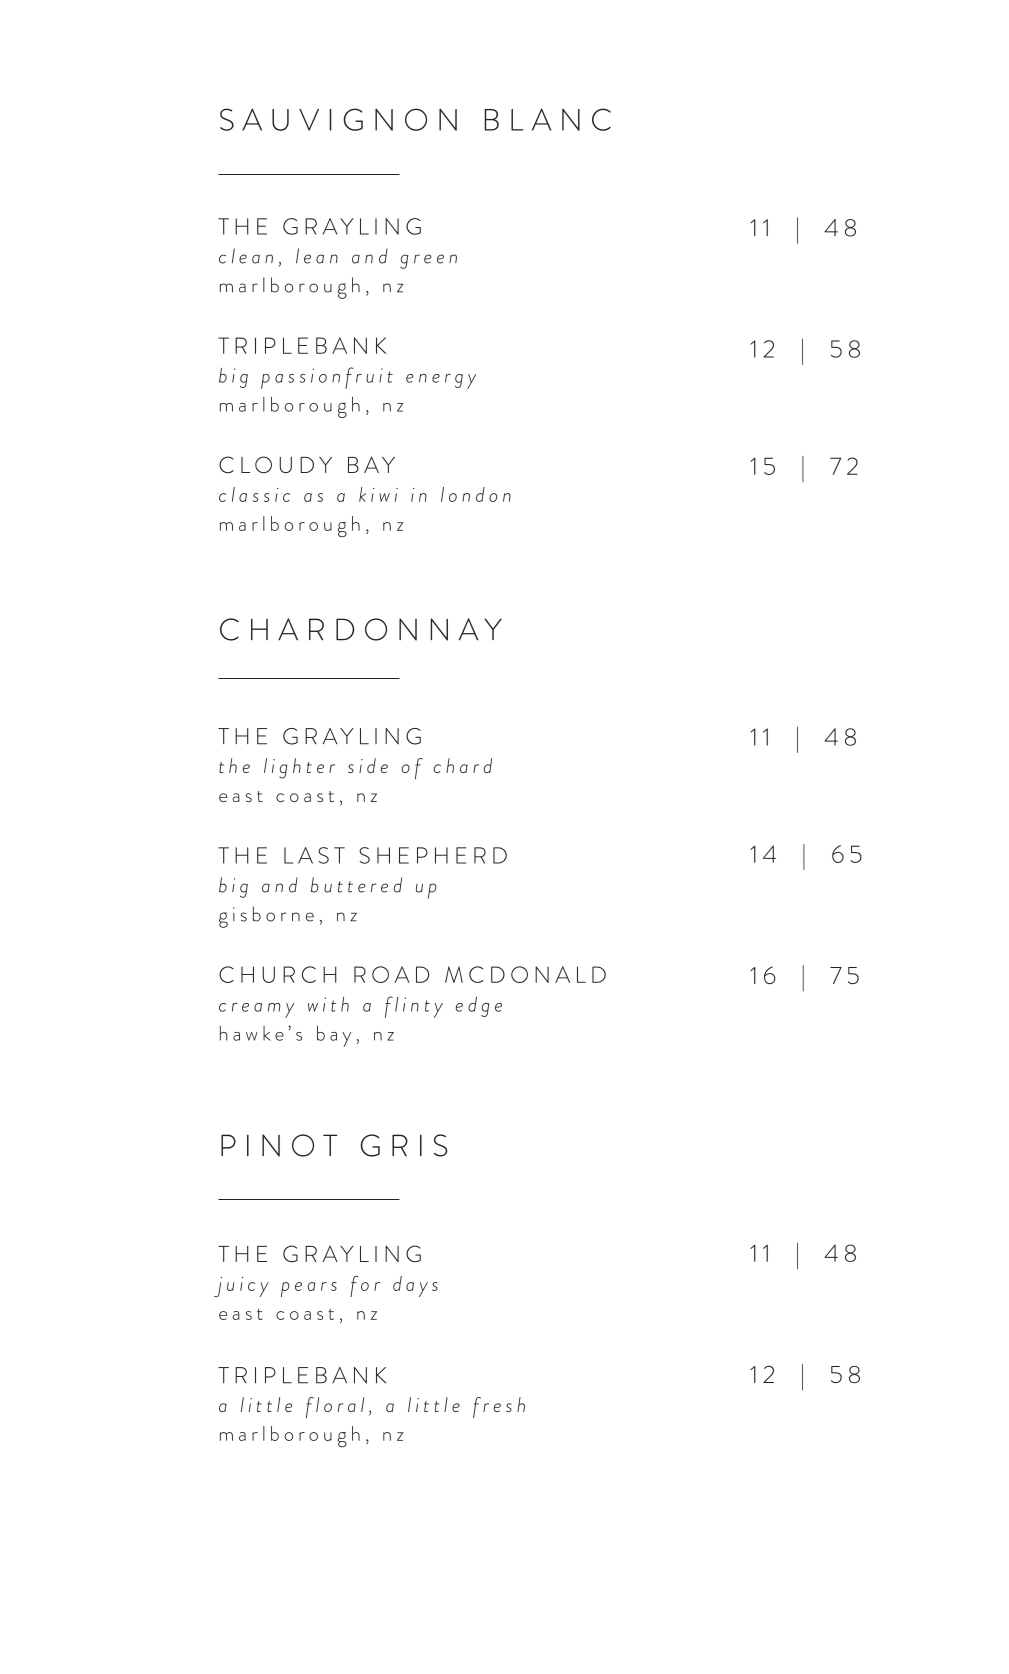  Describe the element at coordinates (299, 768) in the document. I see `lighter` at that location.
